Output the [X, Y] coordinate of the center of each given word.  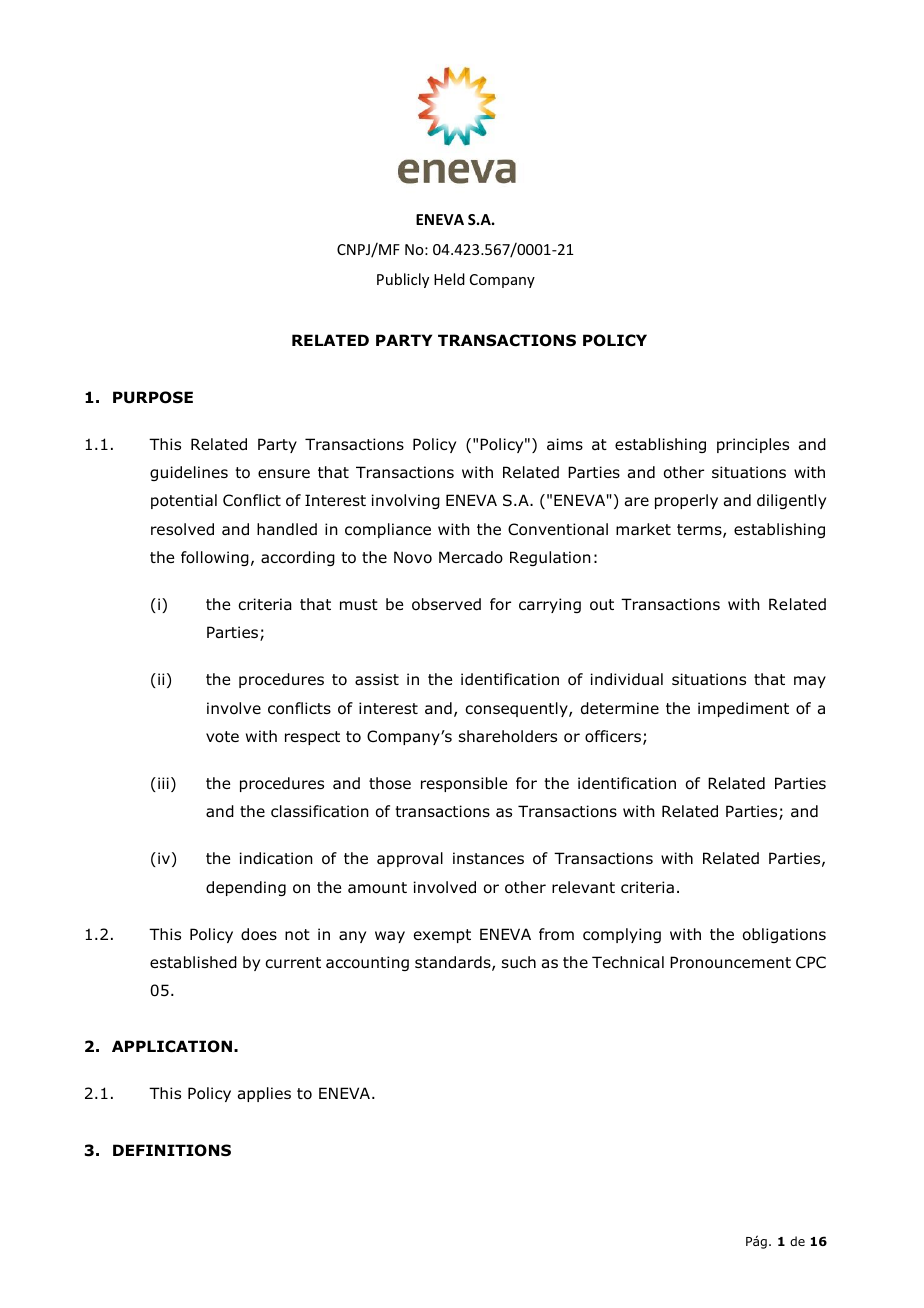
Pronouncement [730, 962]
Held [449, 279]
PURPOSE [153, 397]
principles [753, 445]
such [519, 962]
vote [222, 737]
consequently [517, 709]
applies [264, 1094]
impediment [743, 709]
